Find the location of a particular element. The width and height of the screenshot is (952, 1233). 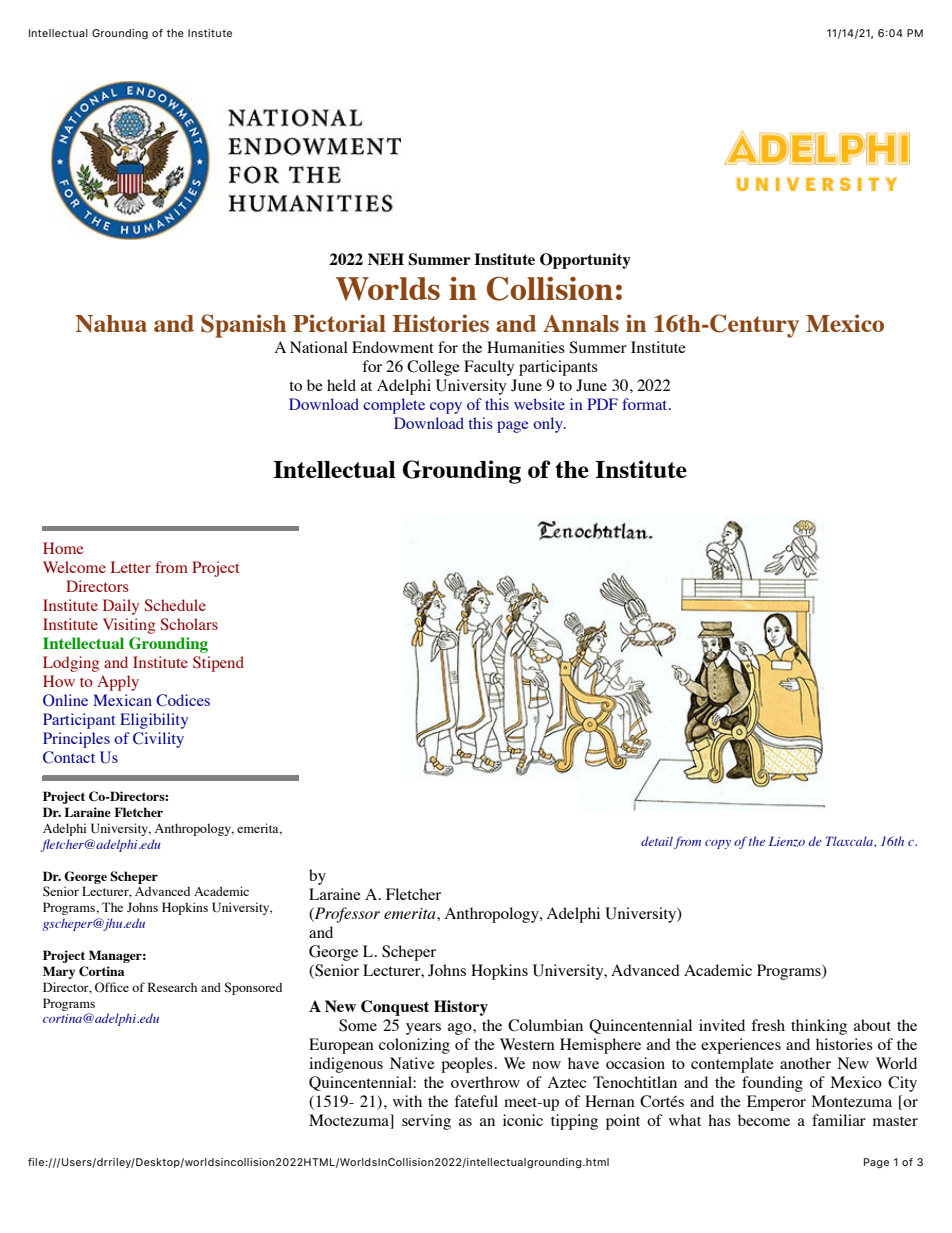

fateful is located at coordinates (476, 1101).
